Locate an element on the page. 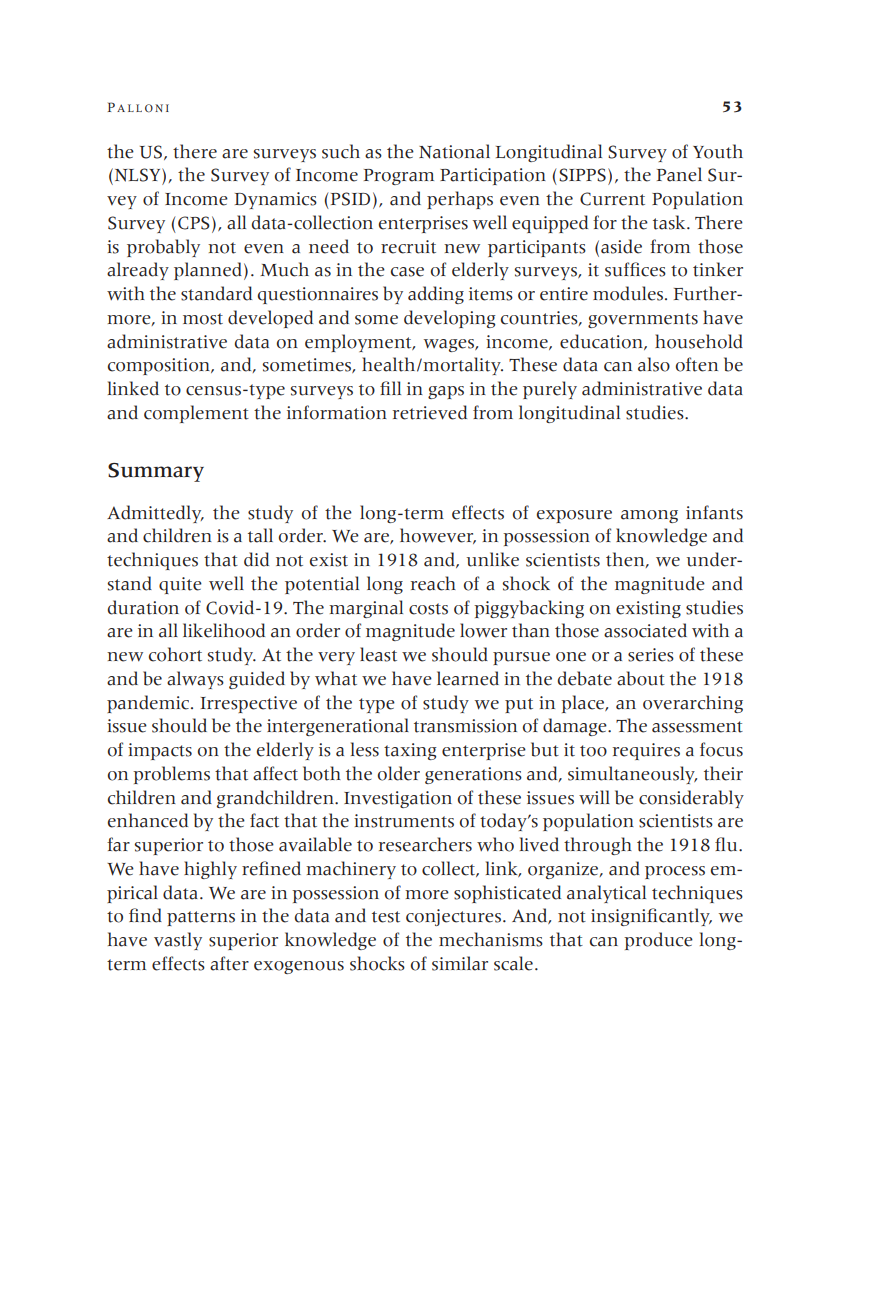  did is located at coordinates (256, 559).
